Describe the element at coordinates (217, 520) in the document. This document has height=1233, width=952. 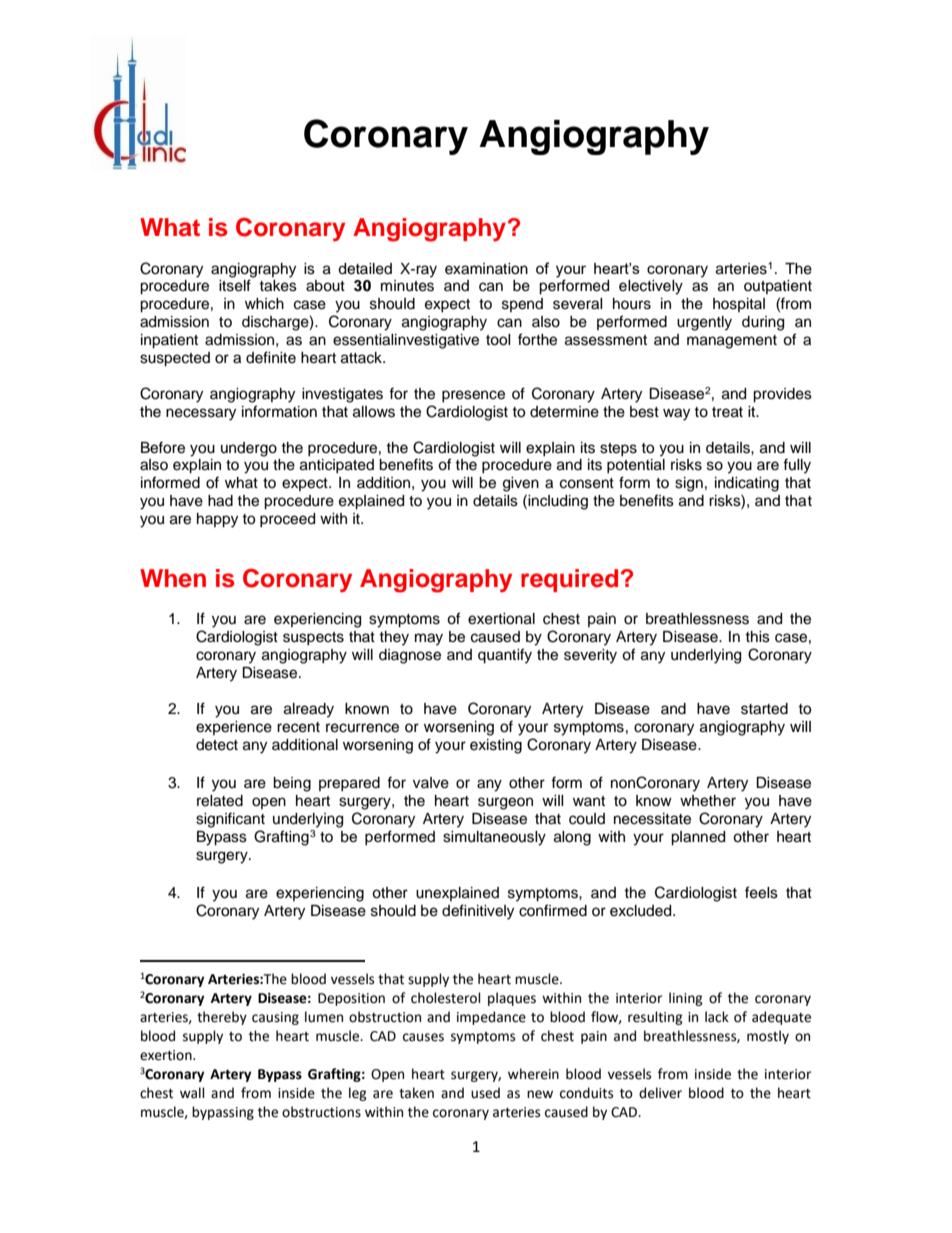
I see `happy` at that location.
